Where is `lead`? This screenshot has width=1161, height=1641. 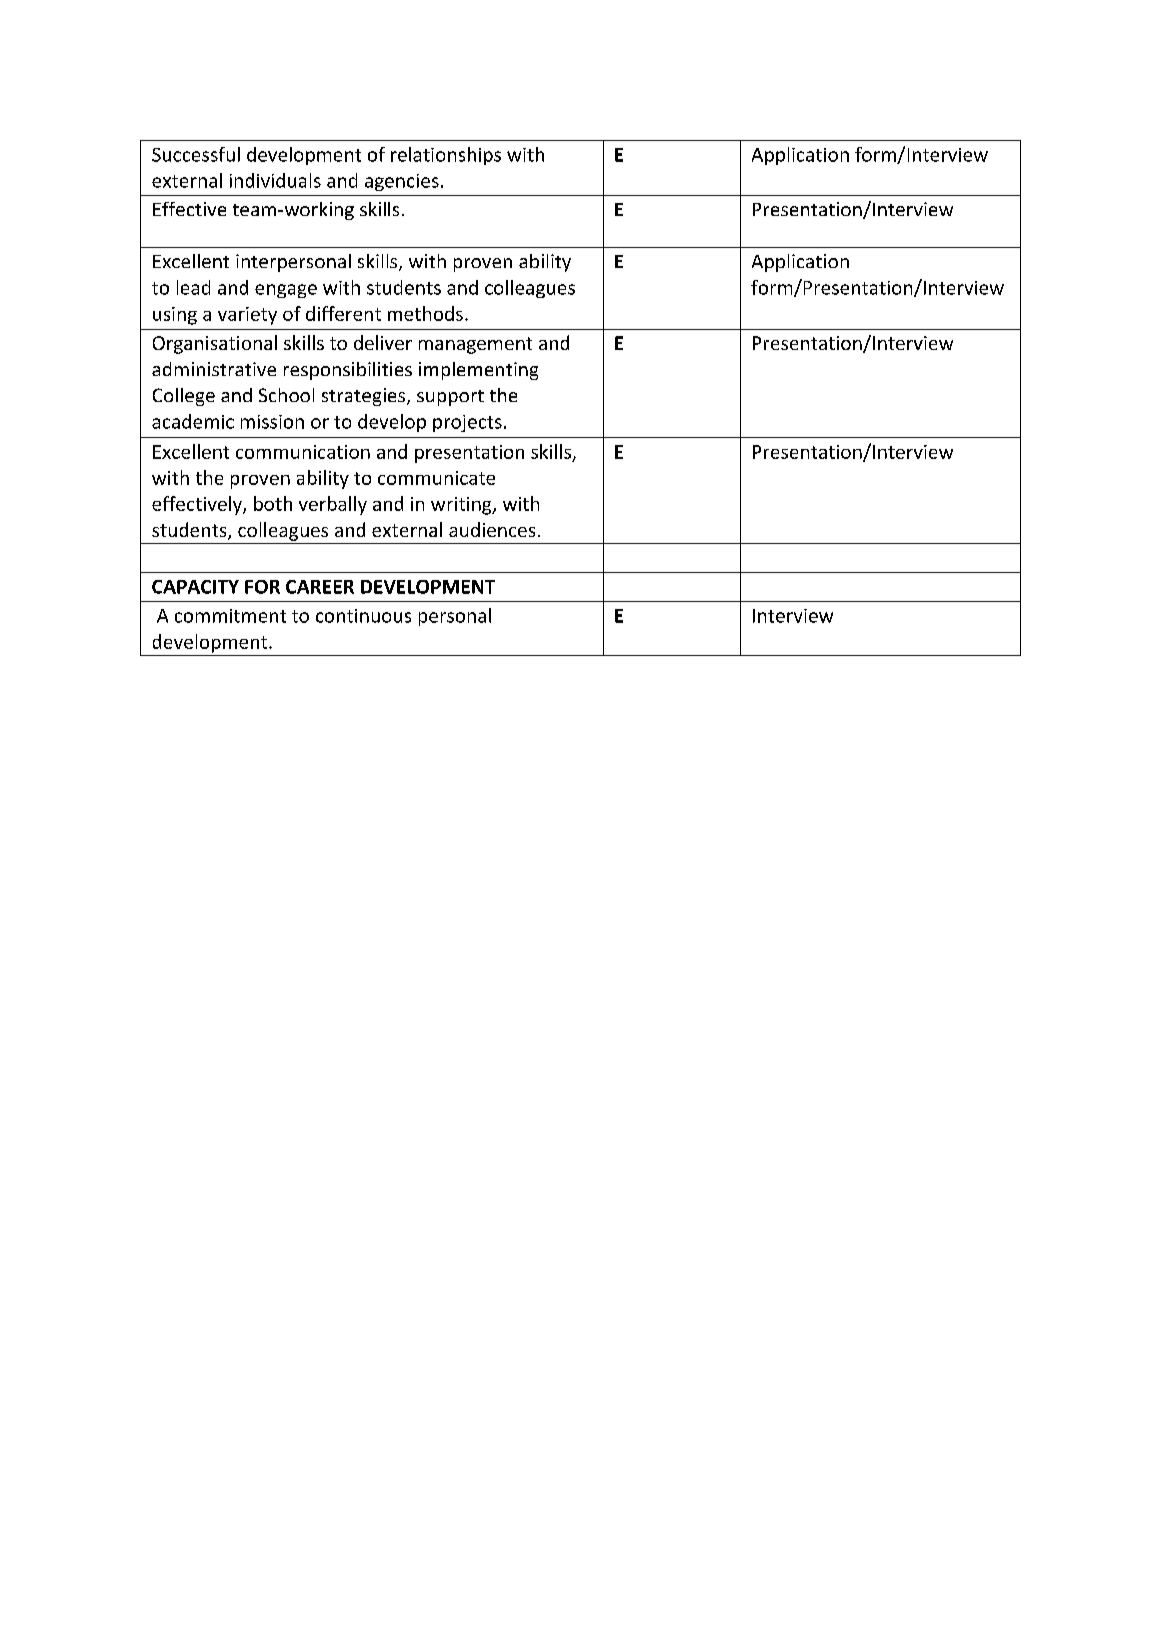 lead is located at coordinates (193, 287).
